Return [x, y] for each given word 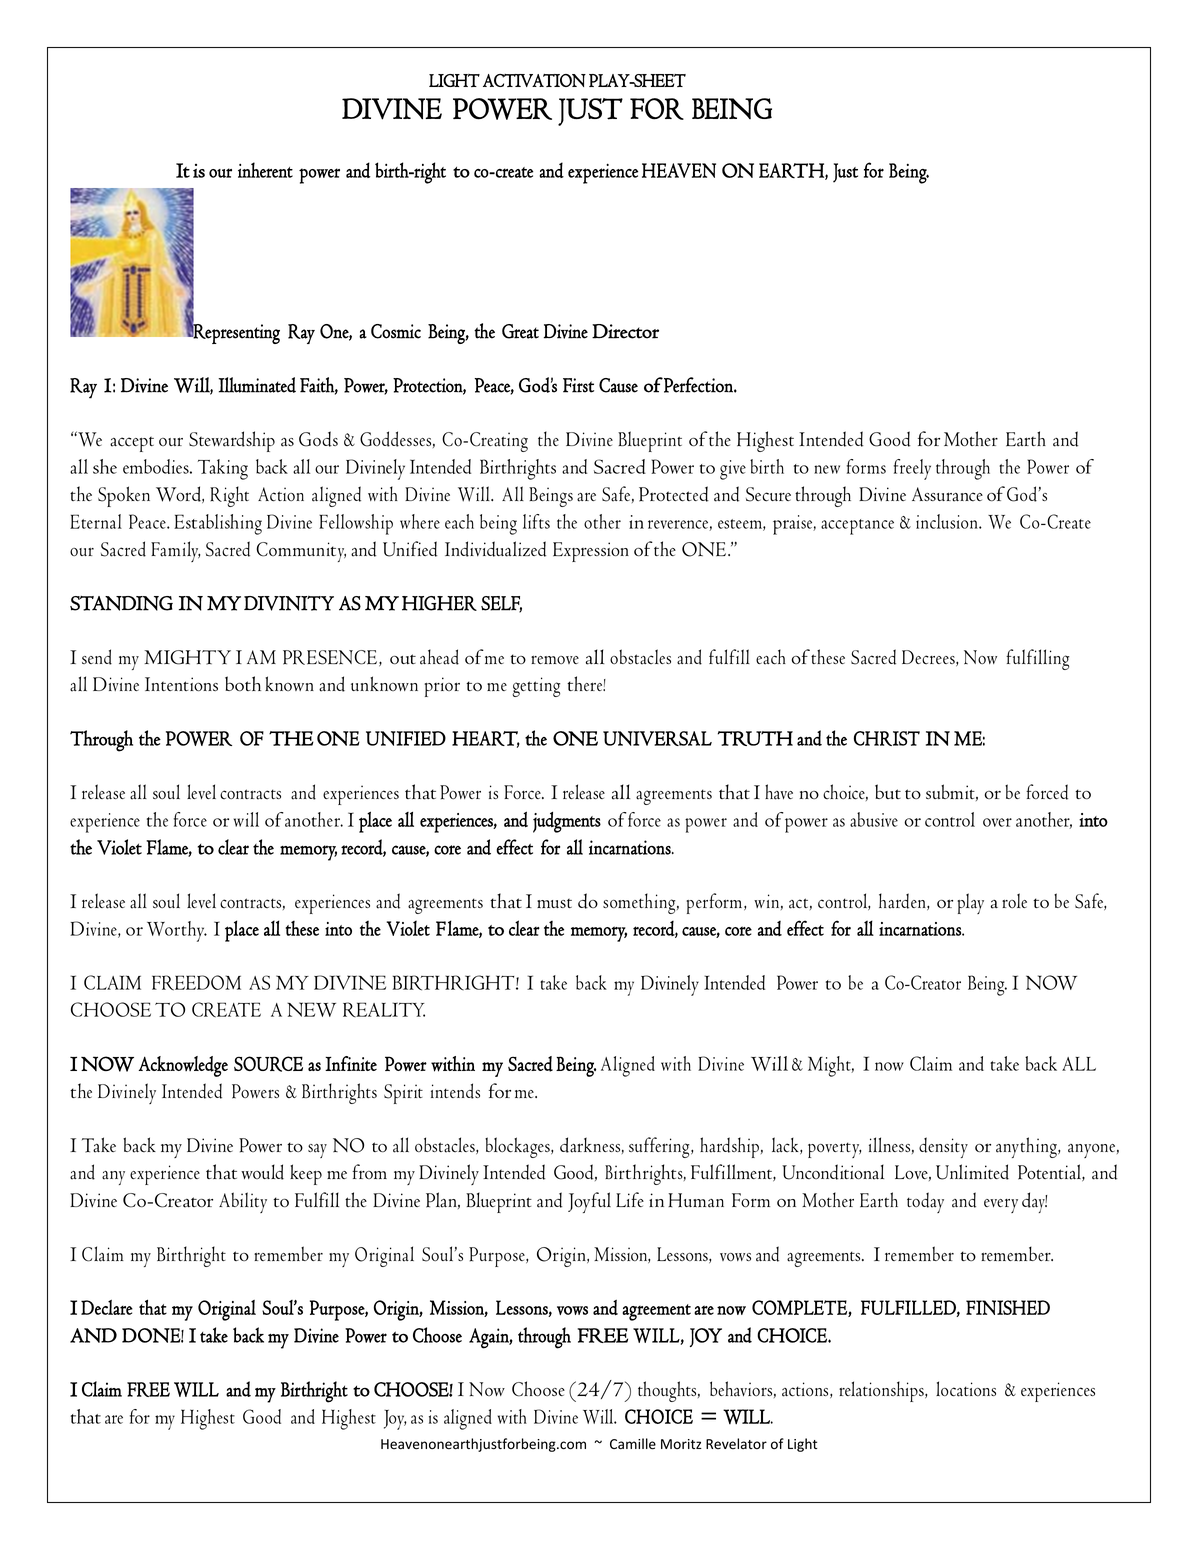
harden [903, 901]
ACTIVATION [534, 80]
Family [175, 551]
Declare [107, 1307]
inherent [265, 170]
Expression [591, 552]
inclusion [948, 521]
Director [625, 331]
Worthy [177, 931]
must [554, 903]
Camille [633, 1444]
